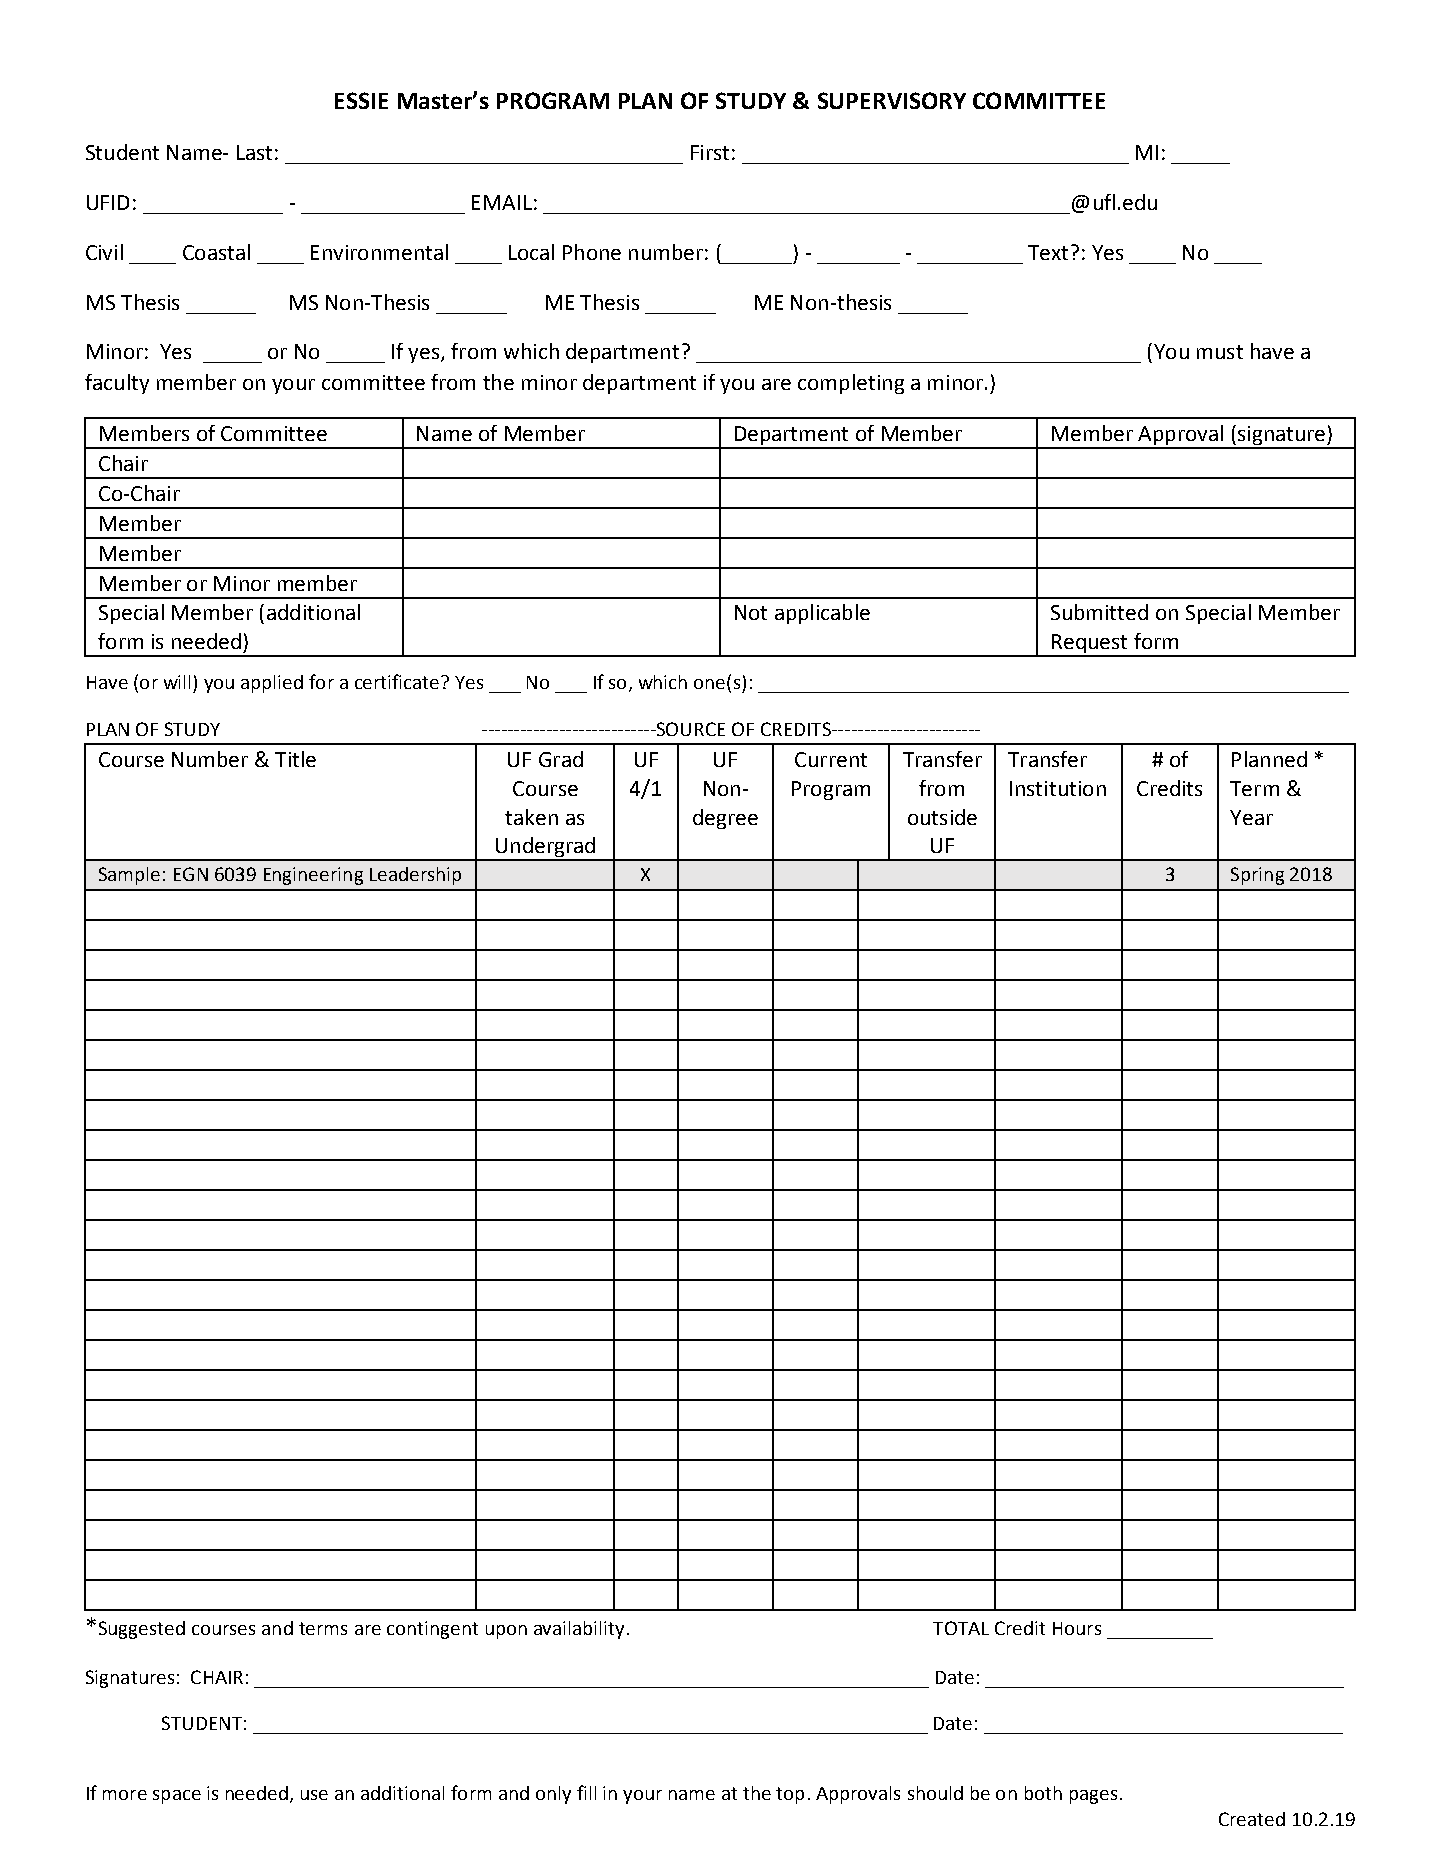 Image resolution: width=1440 pixels, height=1863 pixels. What do you see at coordinates (1257, 876) in the image?
I see `Spring` at bounding box center [1257, 876].
